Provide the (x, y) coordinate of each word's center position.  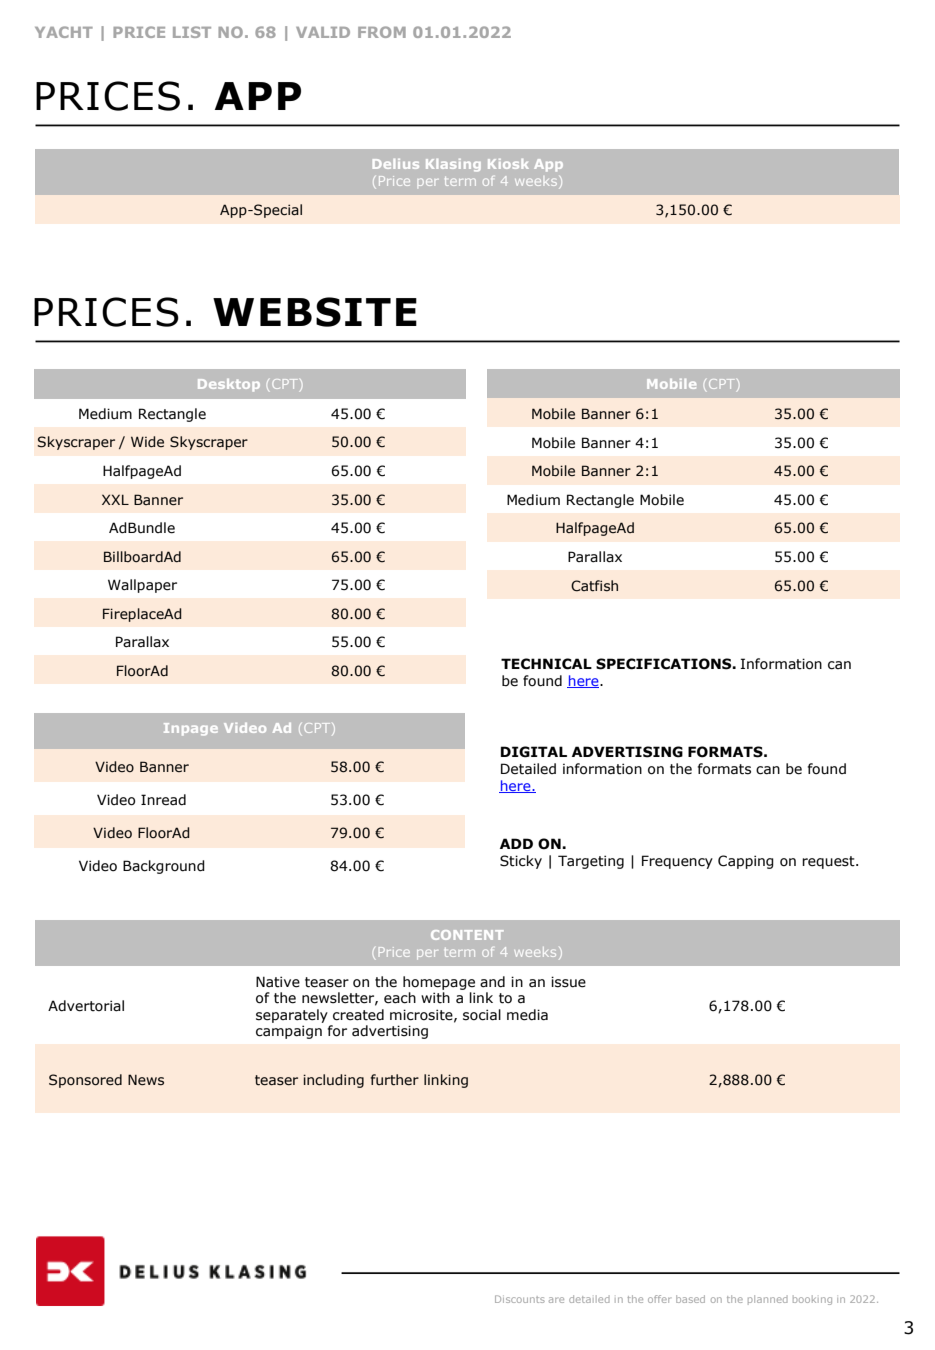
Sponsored (85, 1081)
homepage (439, 983)
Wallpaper (142, 586)
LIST (192, 32)
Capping (746, 862)
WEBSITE (315, 312)
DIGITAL (534, 752)
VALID (323, 32)
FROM (382, 32)
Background (164, 867)
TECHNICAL (546, 664)
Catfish (594, 586)
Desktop (229, 385)
